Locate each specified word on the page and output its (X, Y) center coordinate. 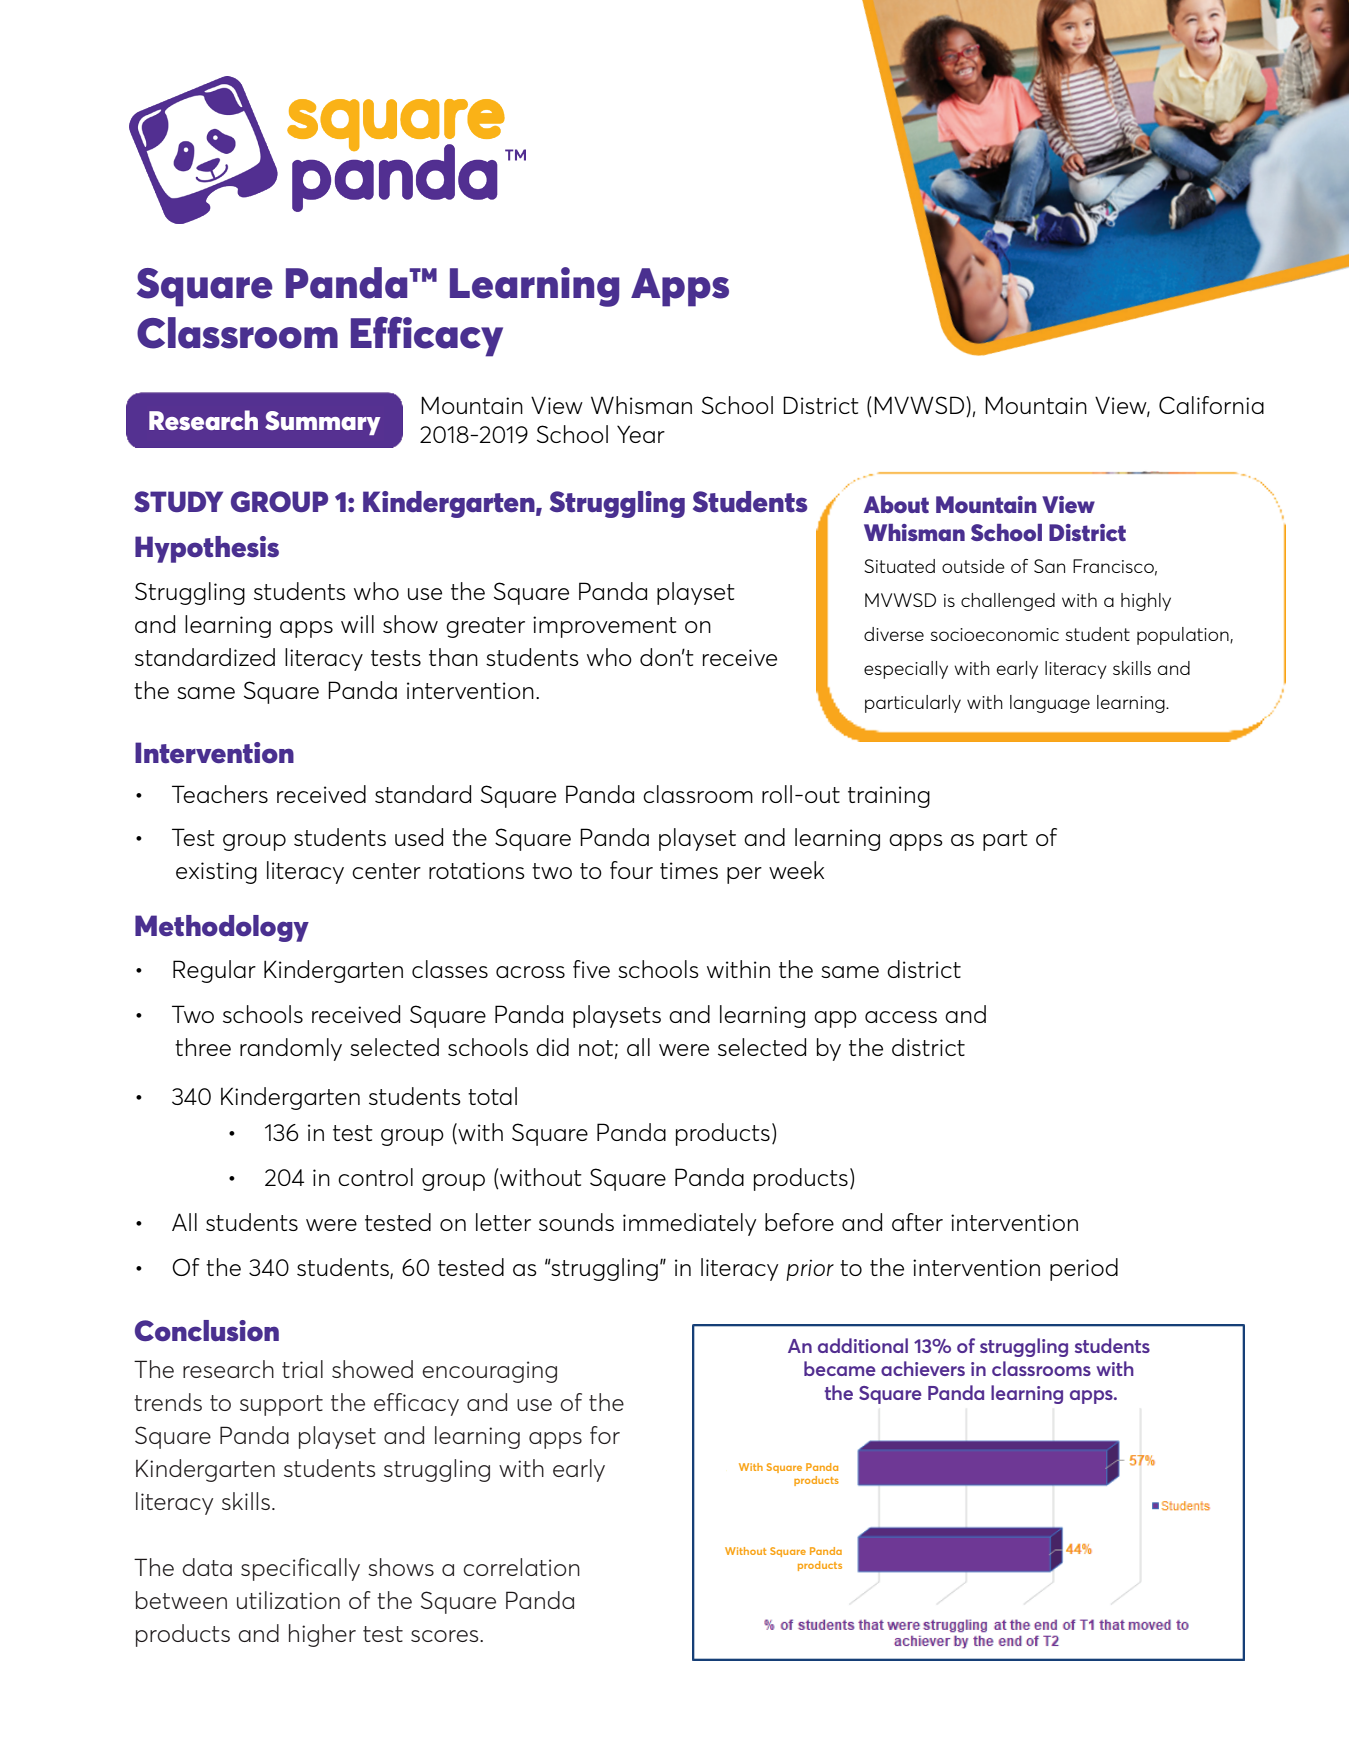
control (375, 1177)
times (689, 870)
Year (641, 434)
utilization (288, 1600)
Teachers (220, 794)
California (1211, 405)
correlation (521, 1567)
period (1084, 1269)
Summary (323, 423)
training (889, 797)
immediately (690, 1224)
